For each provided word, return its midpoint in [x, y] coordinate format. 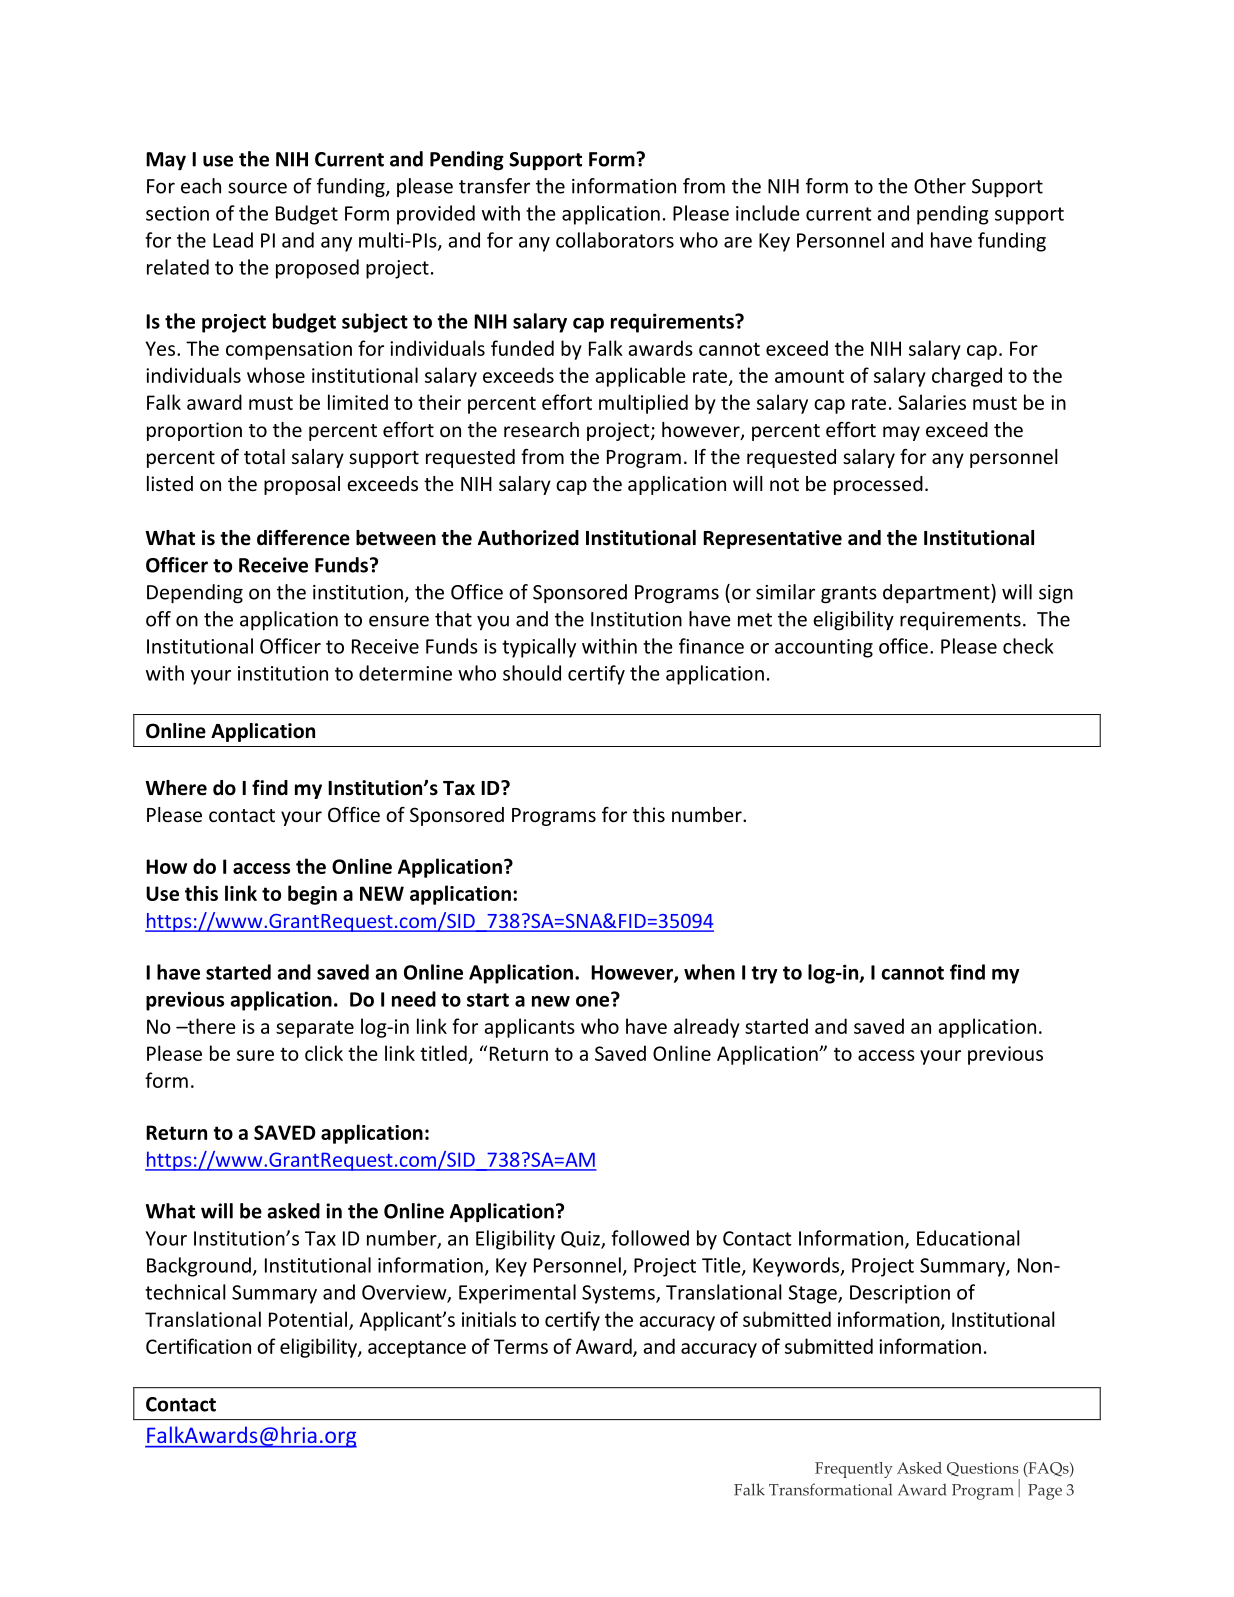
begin [312, 895]
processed [878, 485]
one [594, 1000]
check [1028, 646]
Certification [198, 1346]
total [264, 456]
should [532, 673]
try [764, 975]
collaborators [615, 240]
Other [940, 186]
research [541, 429]
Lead [233, 240]
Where [176, 788]
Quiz [581, 1240]
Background [199, 1267]
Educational [968, 1238]
